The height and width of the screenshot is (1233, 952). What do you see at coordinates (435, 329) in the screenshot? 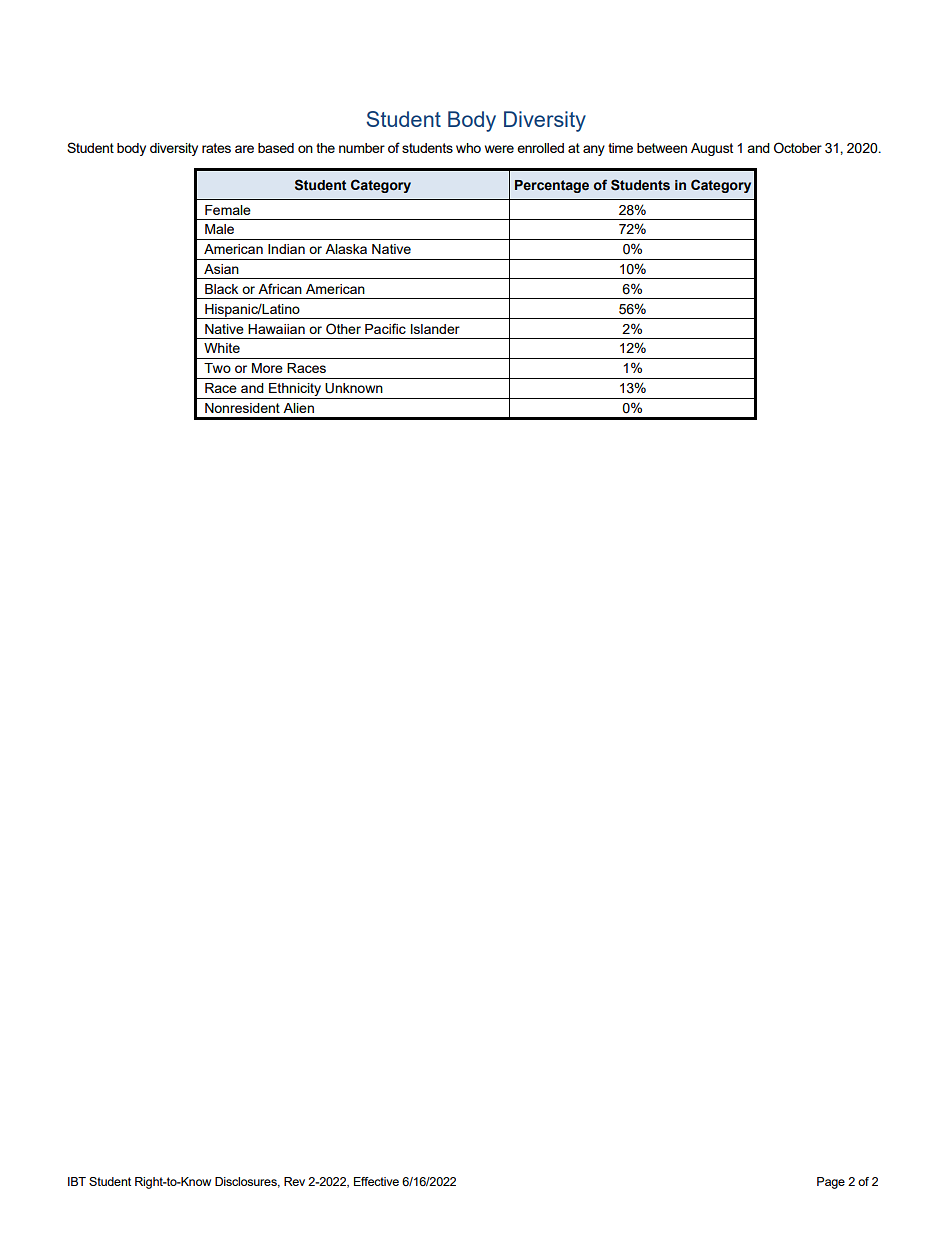
I see `Islander` at bounding box center [435, 329].
